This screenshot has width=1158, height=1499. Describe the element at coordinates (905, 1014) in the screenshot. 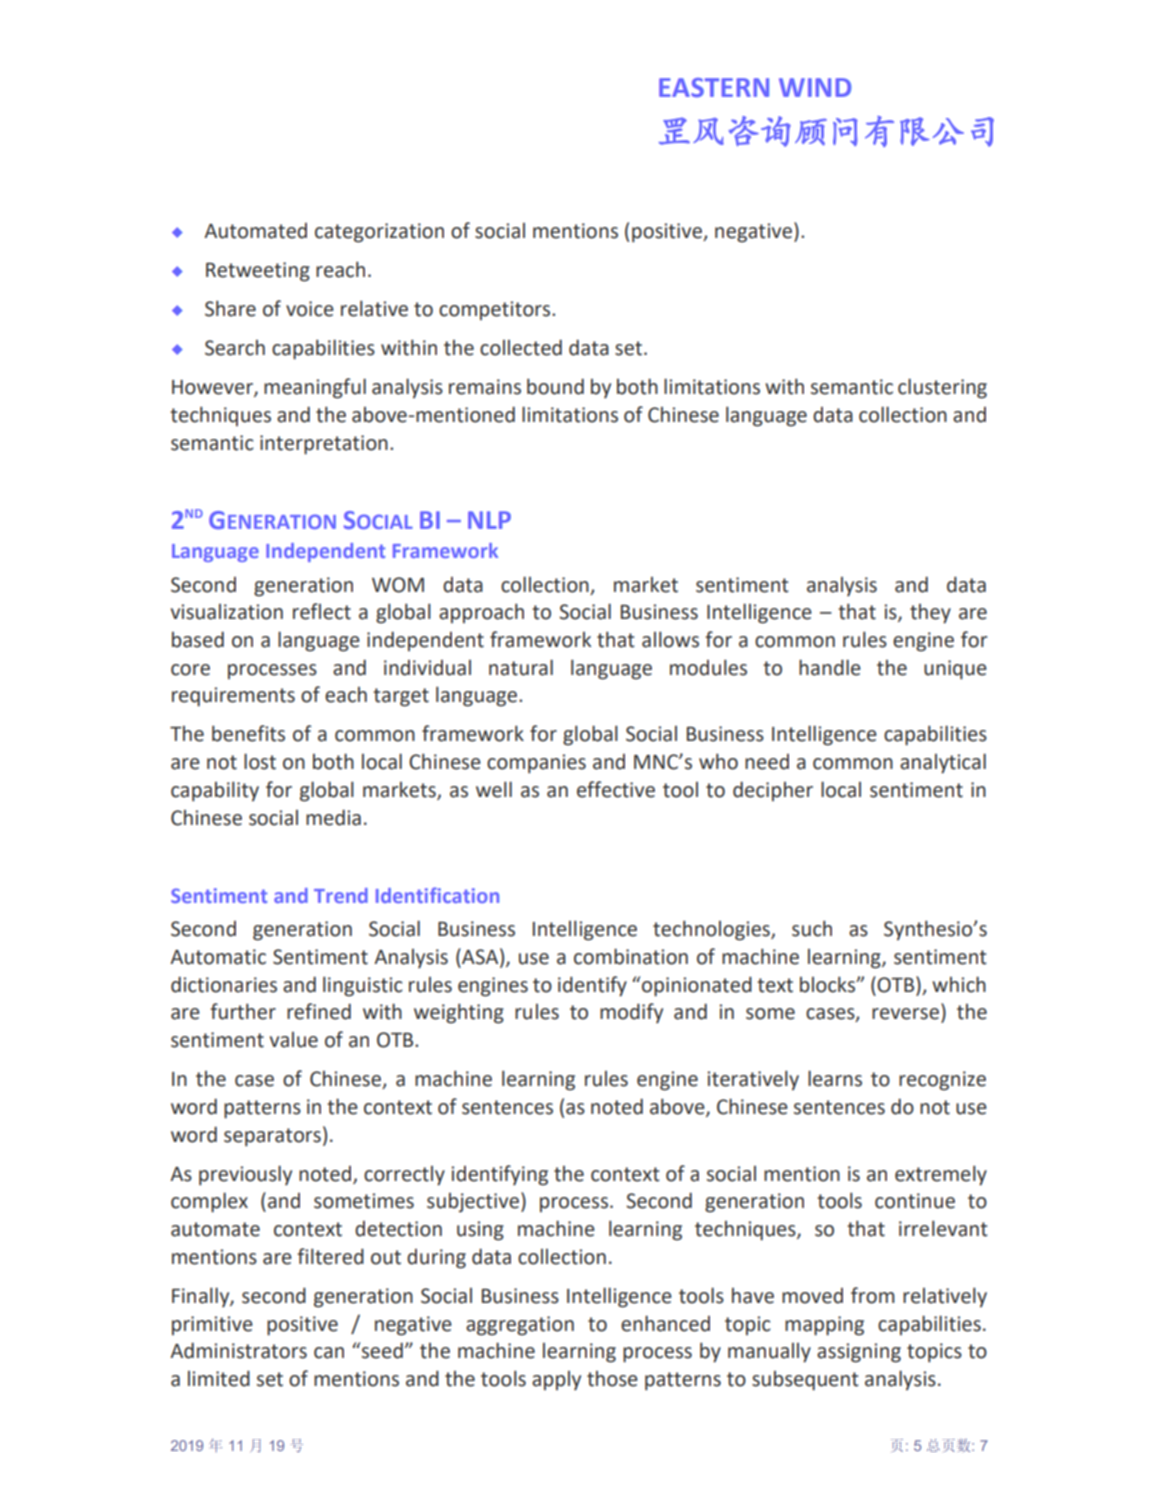

I see `reverse` at that location.
